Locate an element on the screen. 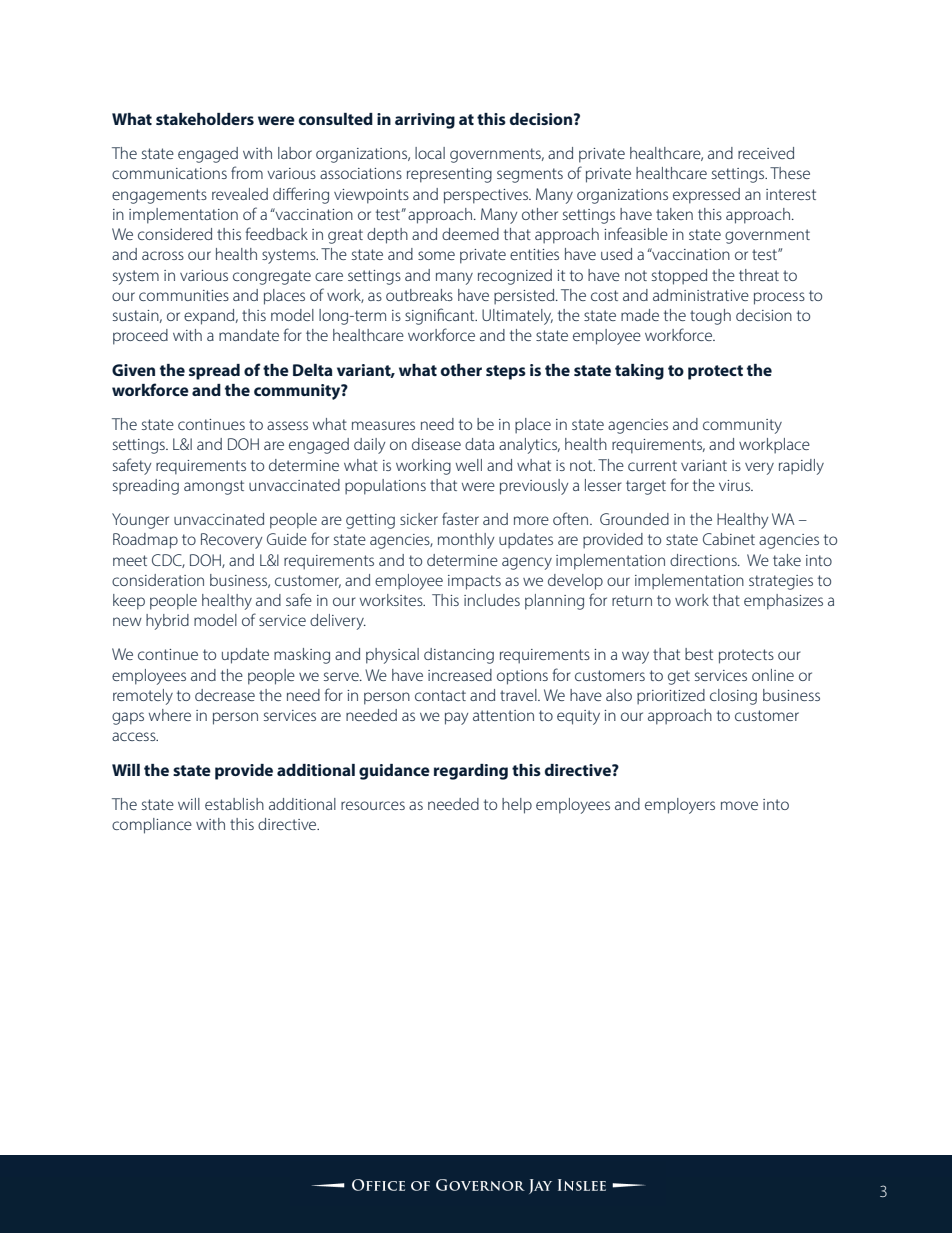  amongst is located at coordinates (214, 487).
